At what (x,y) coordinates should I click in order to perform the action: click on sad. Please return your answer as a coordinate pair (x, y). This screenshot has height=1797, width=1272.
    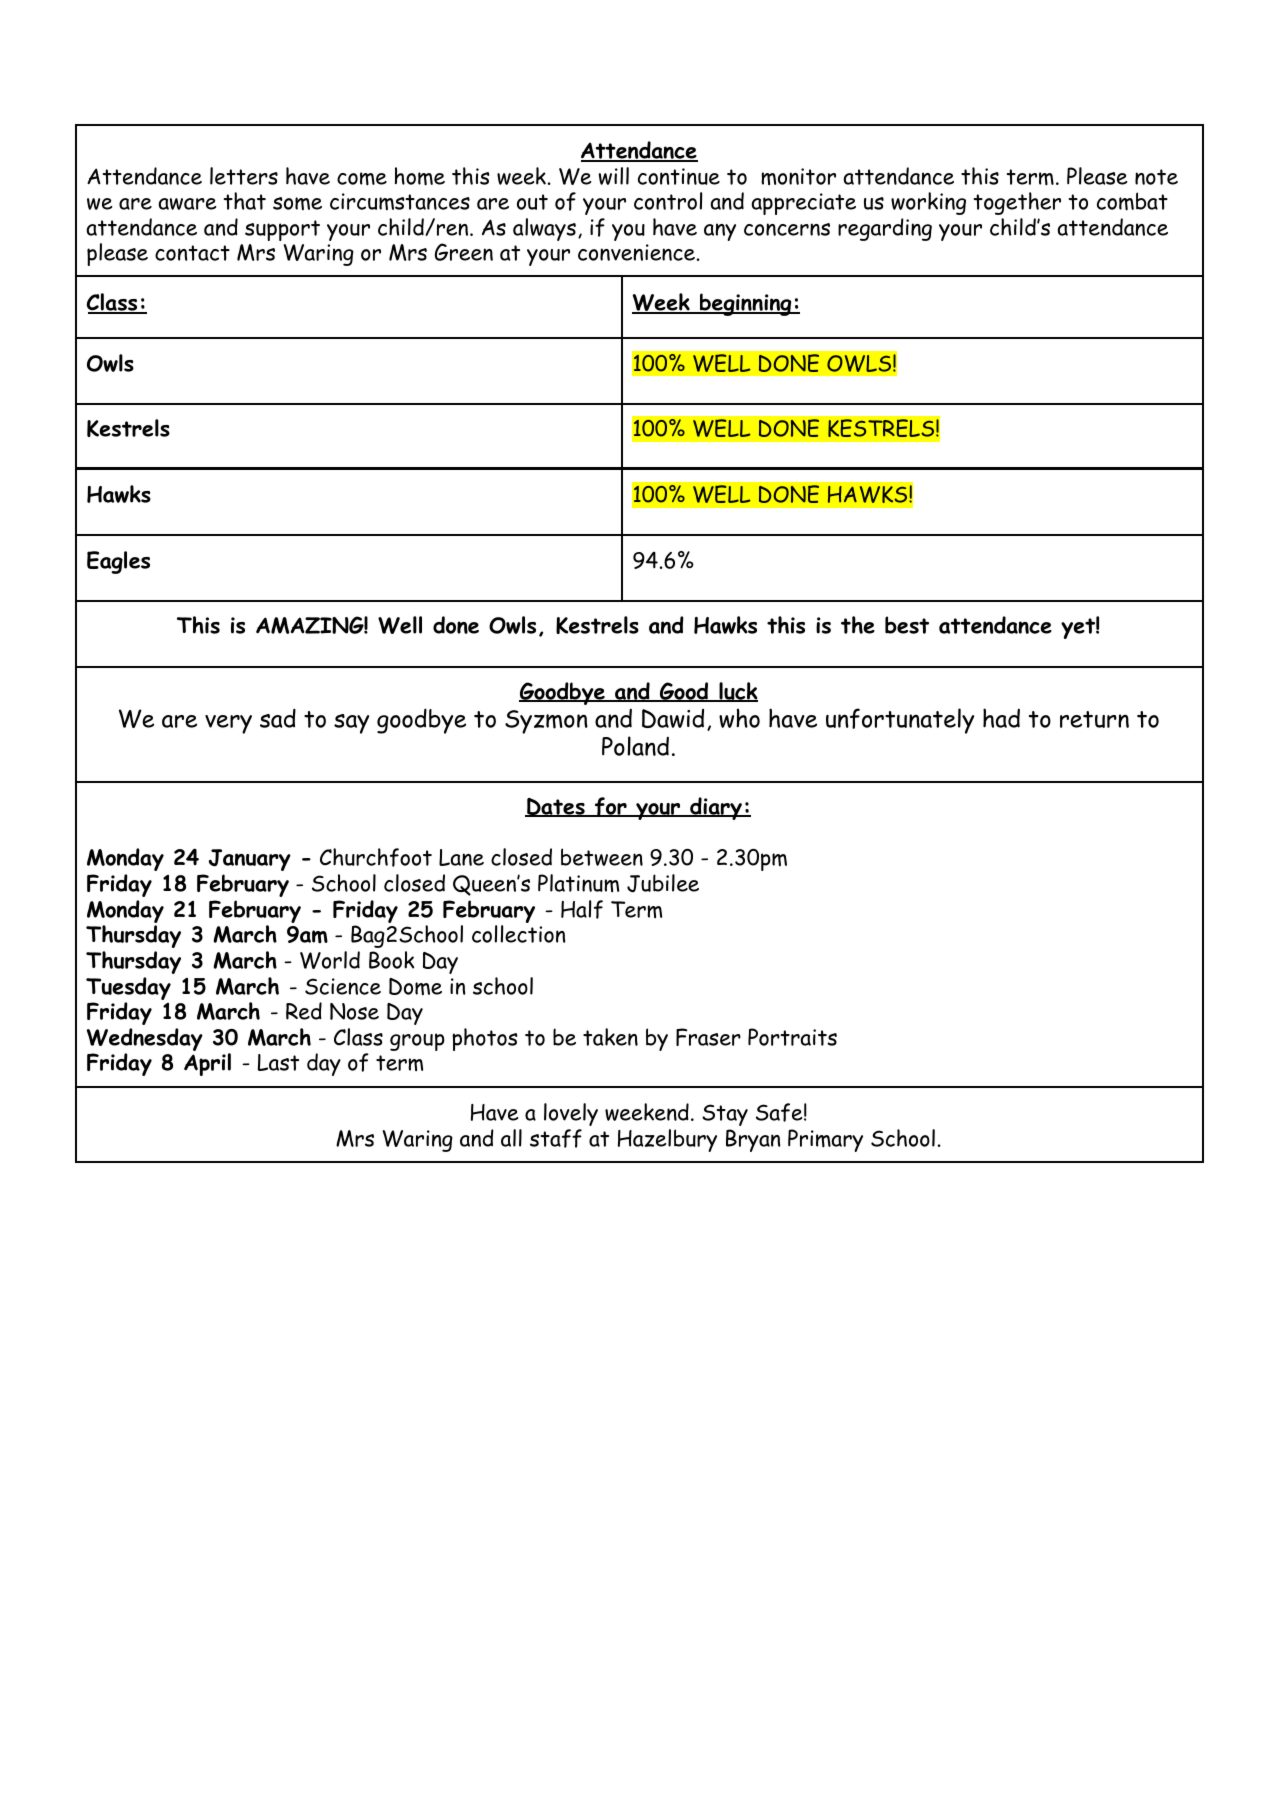
    Looking at the image, I should click on (278, 718).
